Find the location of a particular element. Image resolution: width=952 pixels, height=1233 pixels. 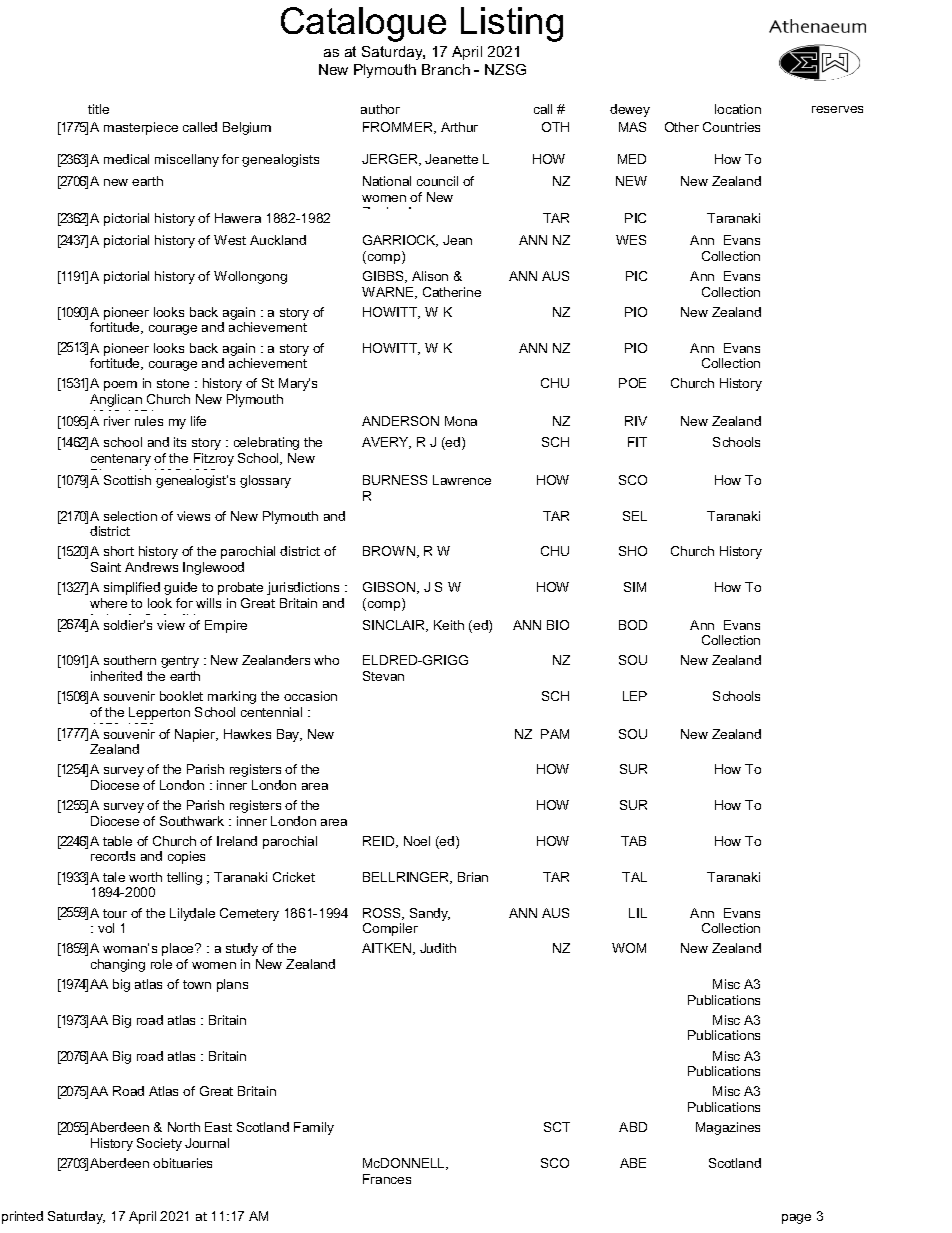

Branch is located at coordinates (446, 69).
